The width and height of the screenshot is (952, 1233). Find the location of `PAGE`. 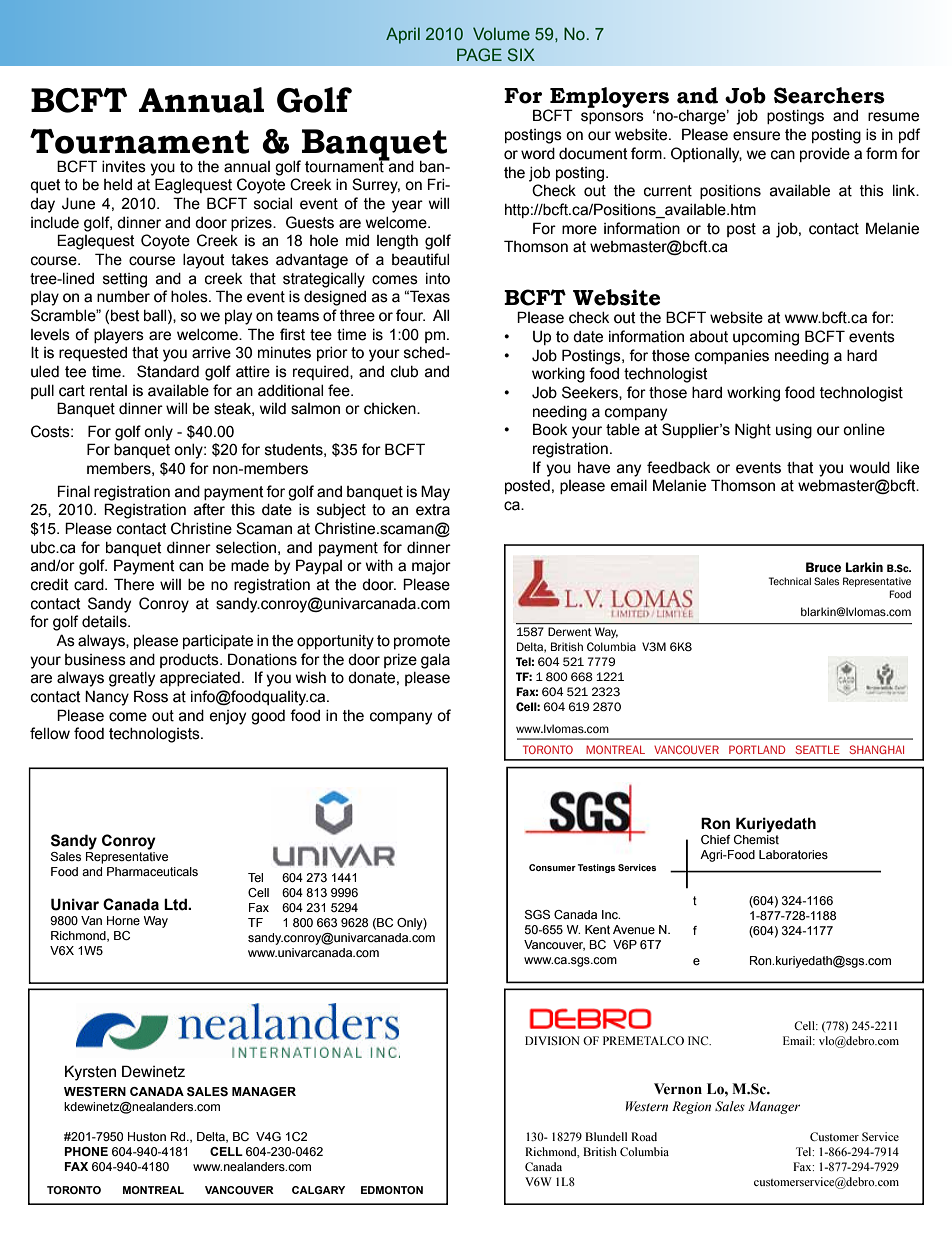

PAGE is located at coordinates (479, 54).
